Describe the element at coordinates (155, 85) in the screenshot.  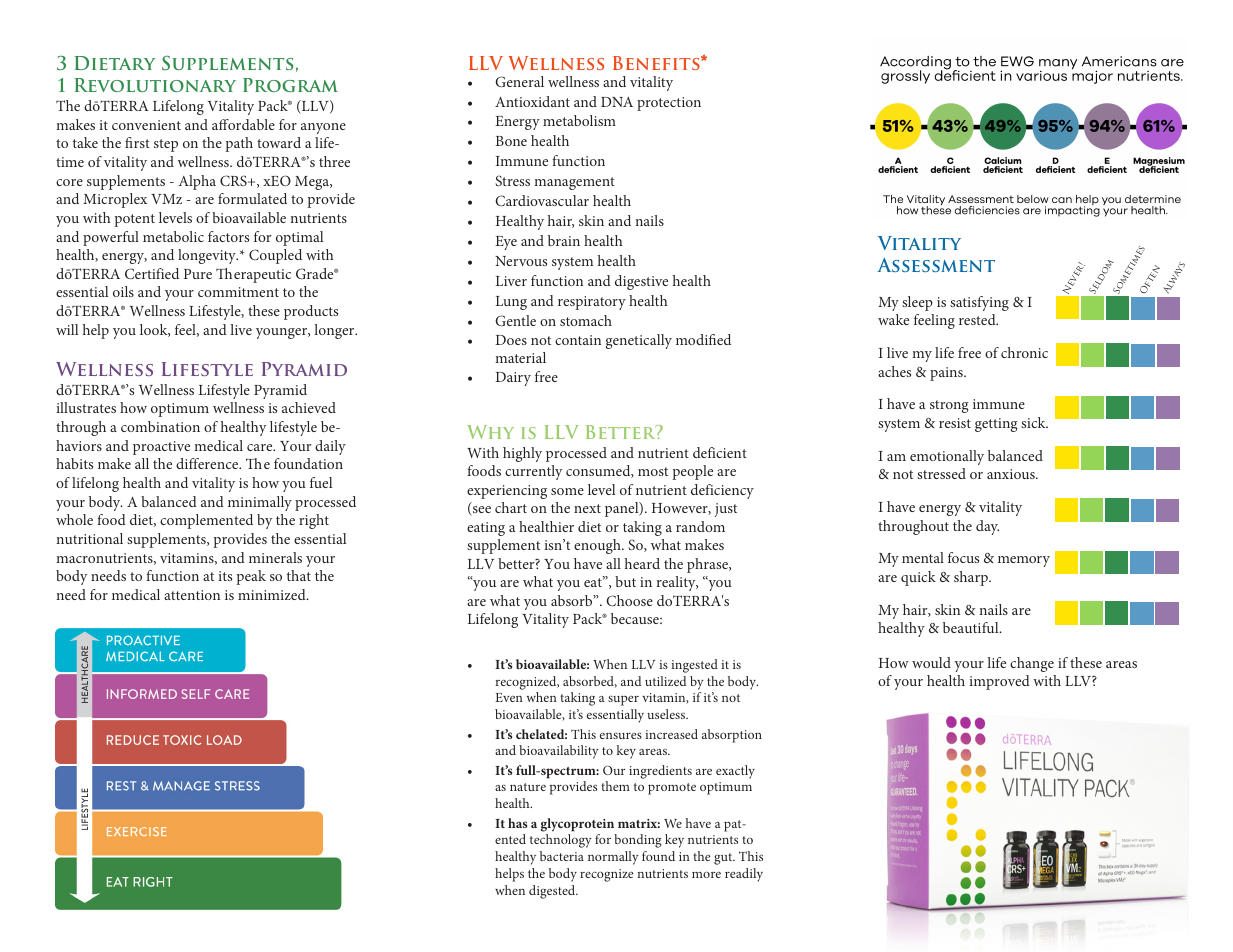
I see `Revolutionary` at that location.
